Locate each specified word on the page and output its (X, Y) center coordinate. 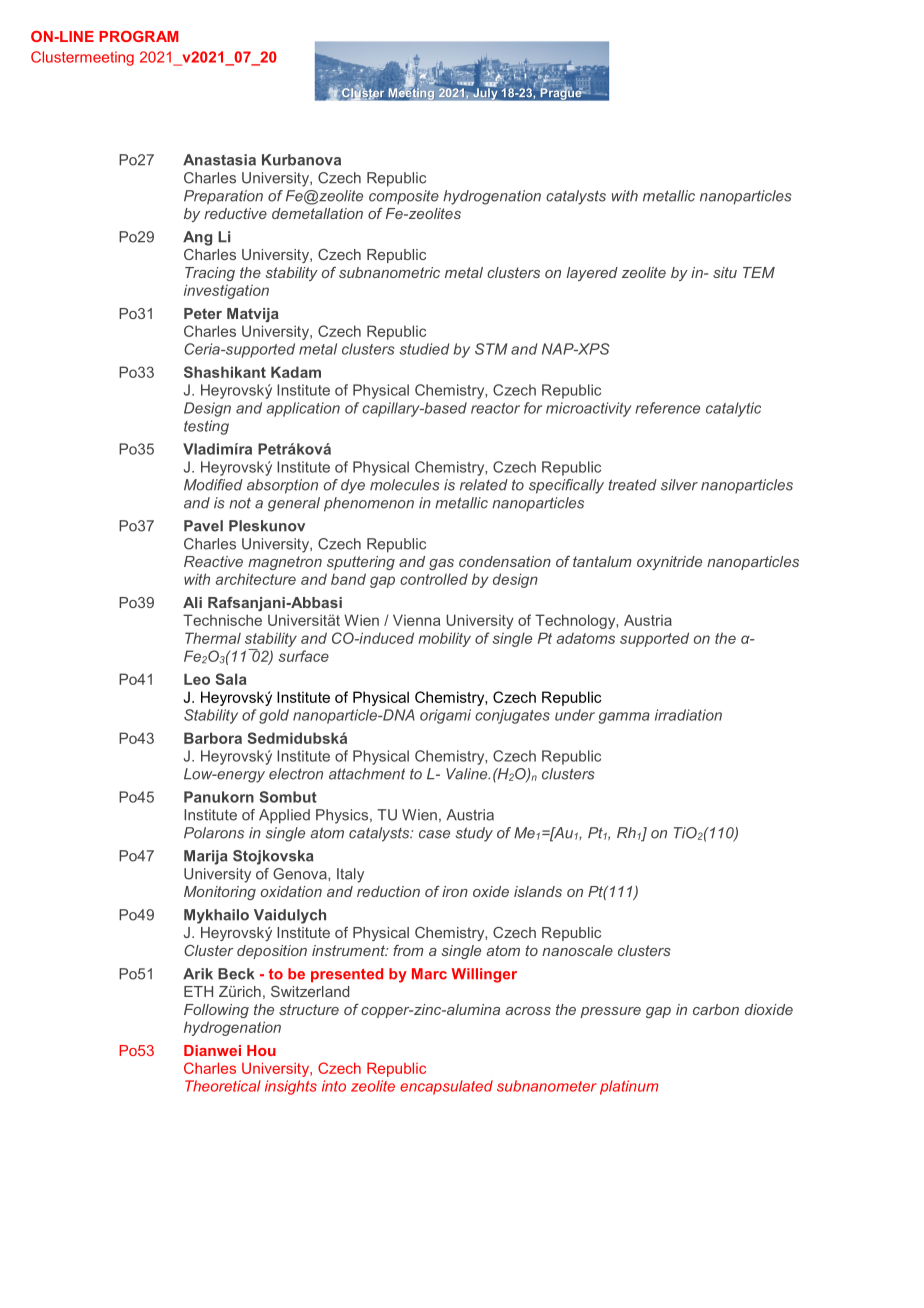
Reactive (213, 561)
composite (404, 197)
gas (441, 564)
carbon (716, 1009)
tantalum (602, 561)
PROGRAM (138, 36)
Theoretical (223, 1086)
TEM (759, 272)
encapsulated (446, 1087)
